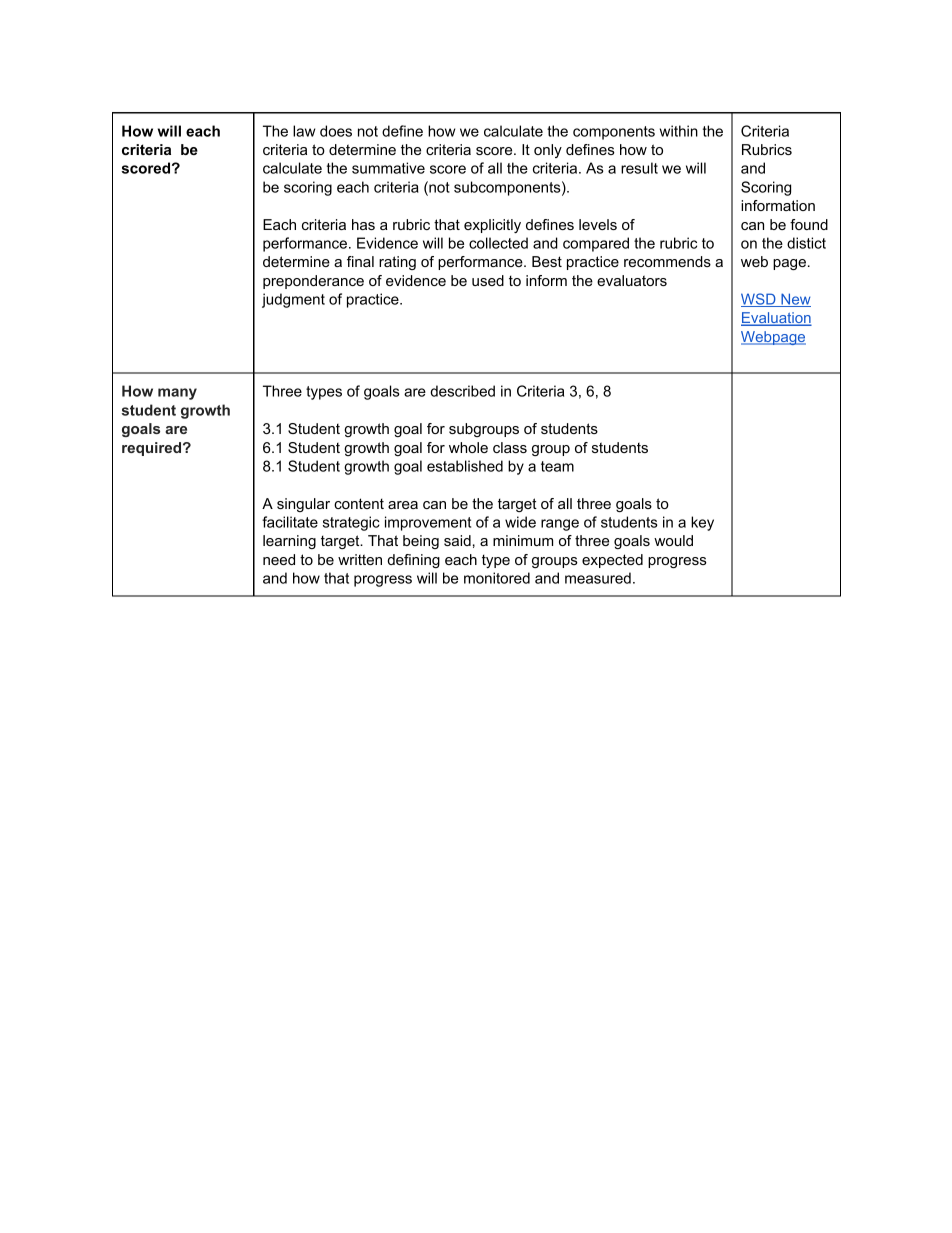 This screenshot has height=1233, width=952. What do you see at coordinates (795, 300) in the screenshot?
I see `New` at bounding box center [795, 300].
